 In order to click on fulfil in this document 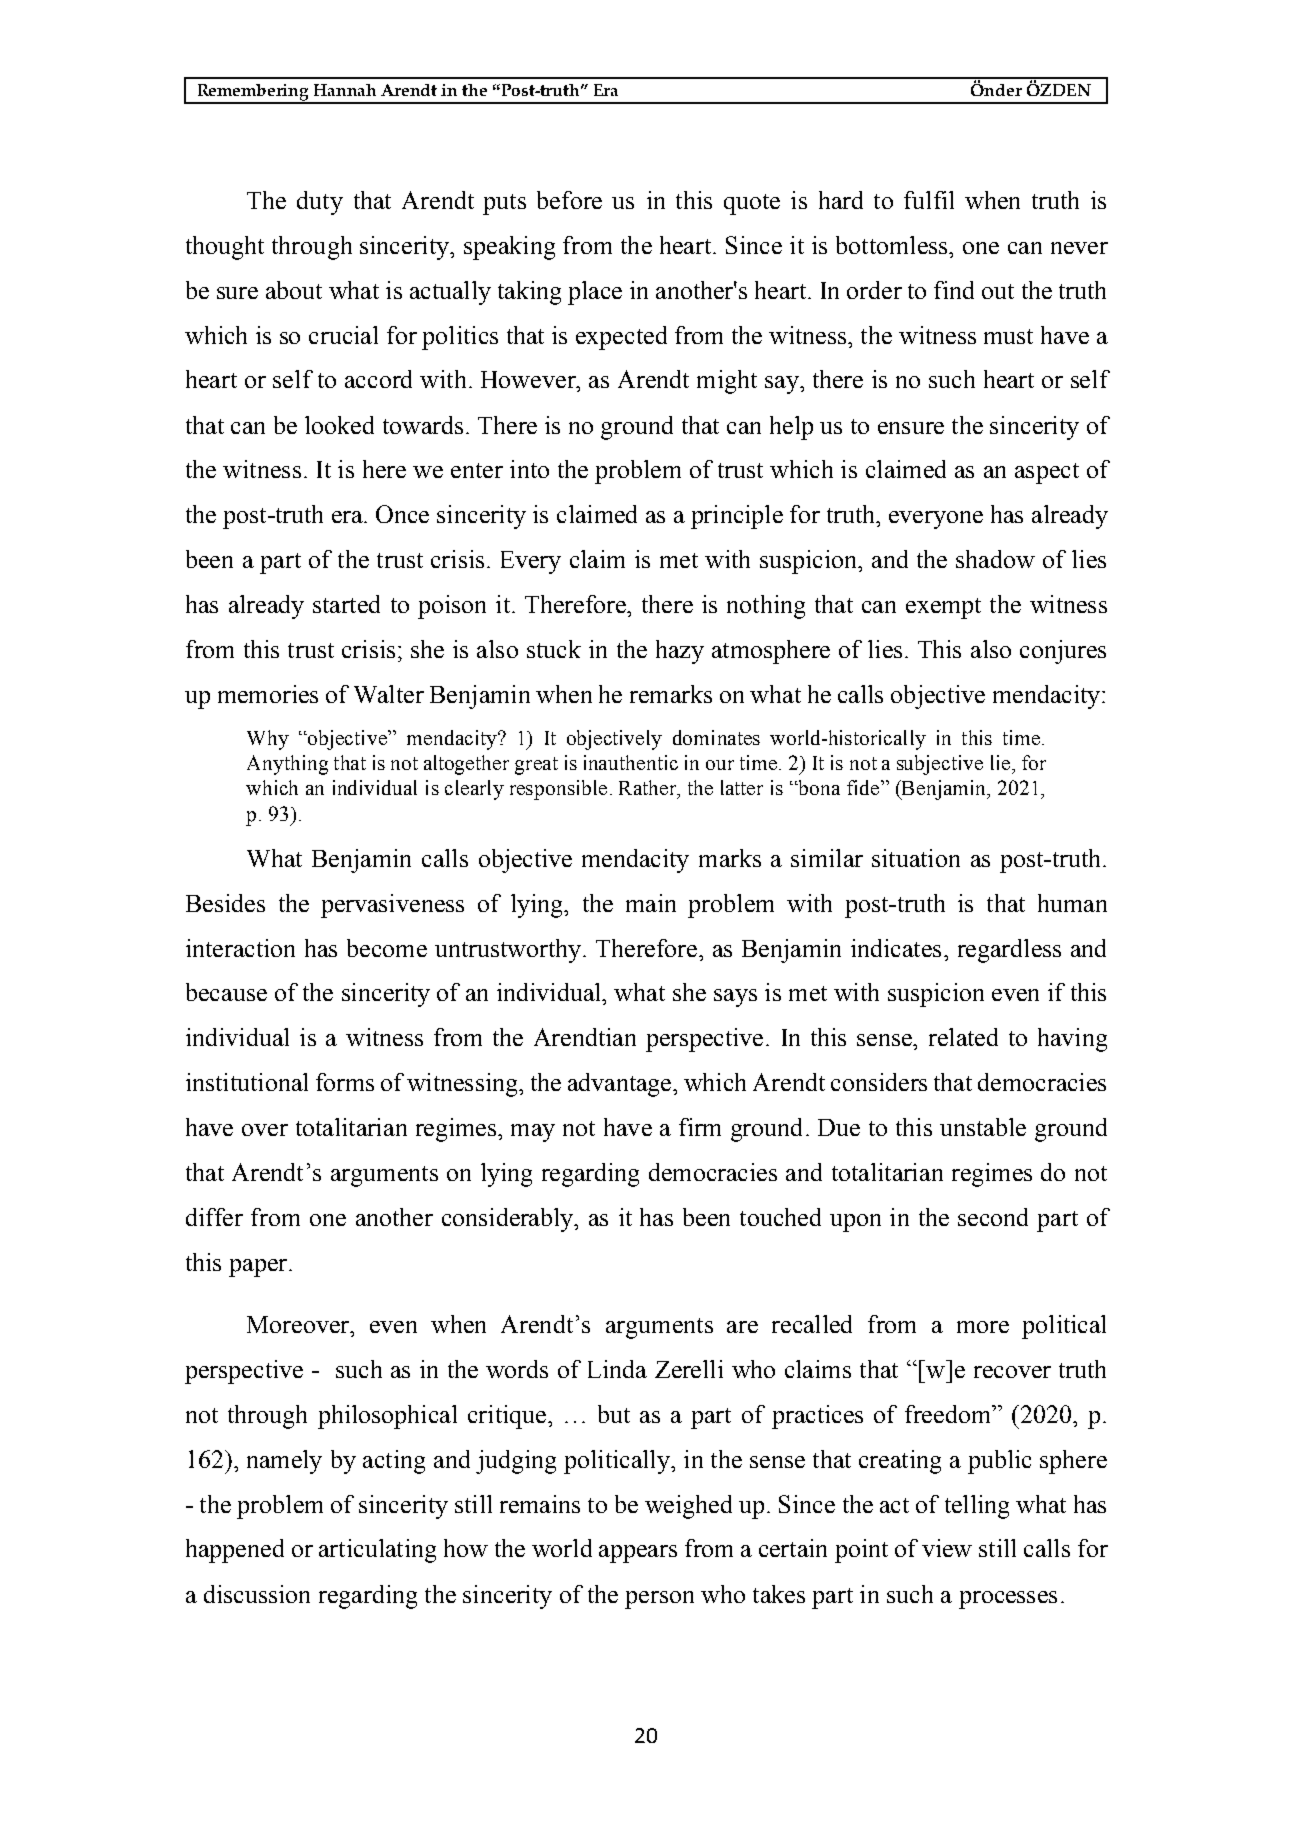, I will do `click(929, 200)`.
